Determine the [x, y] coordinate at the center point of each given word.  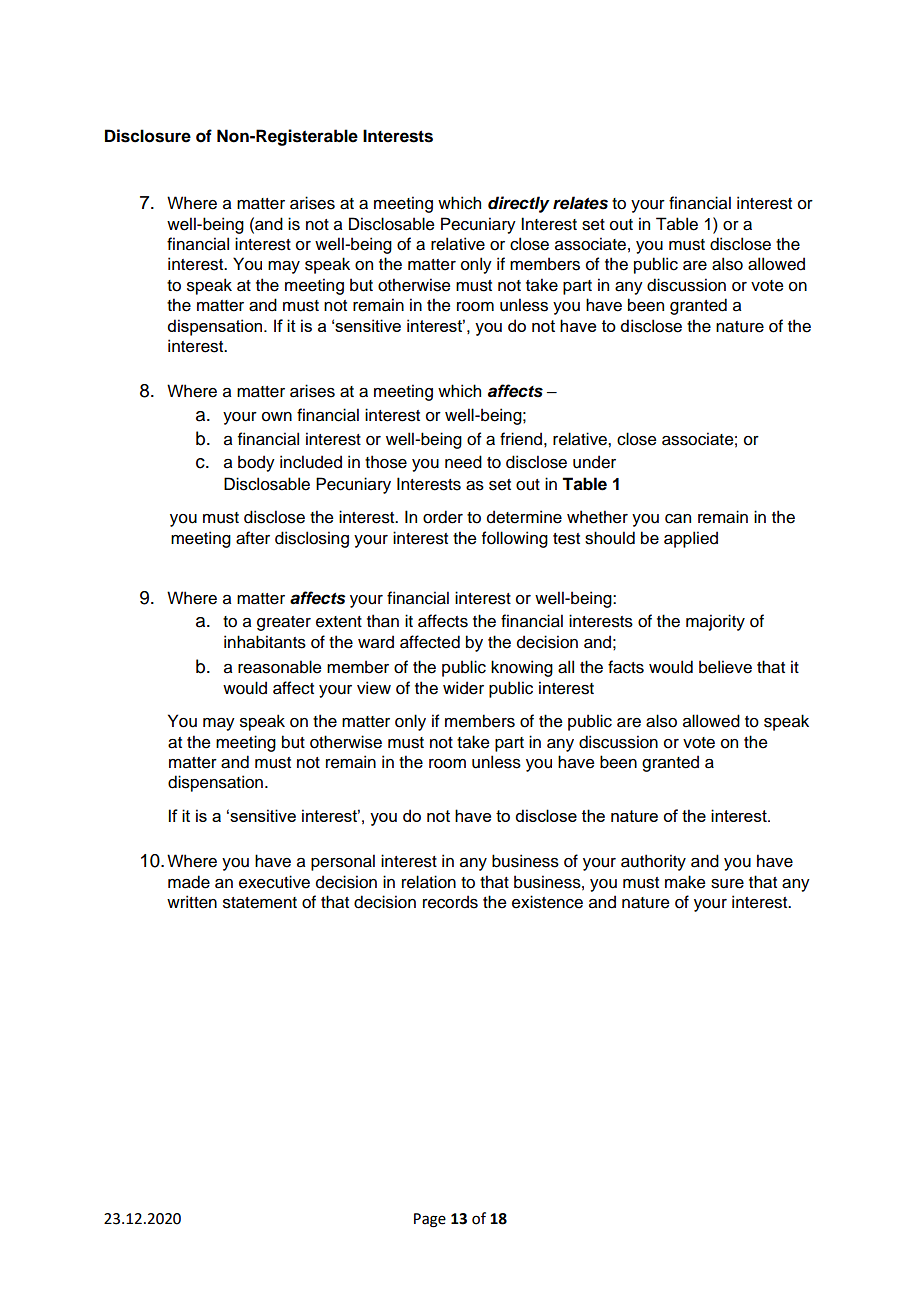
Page [430, 1220]
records [450, 902]
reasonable [280, 667]
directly [519, 204]
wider [463, 688]
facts [626, 667]
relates [580, 203]
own [277, 417]
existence [547, 902]
